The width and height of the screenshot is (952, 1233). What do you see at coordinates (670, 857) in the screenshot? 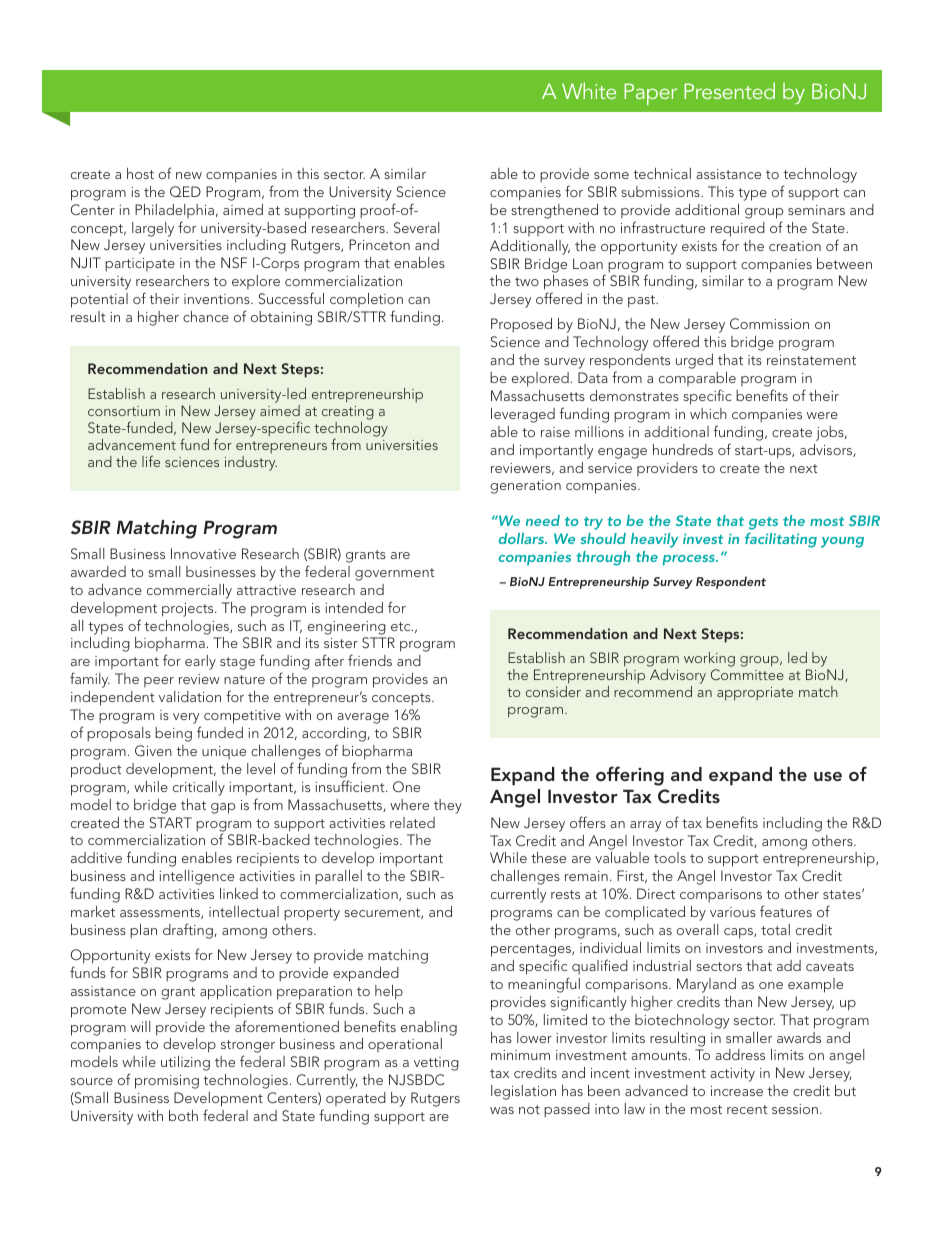
I see `tools` at bounding box center [670, 857].
